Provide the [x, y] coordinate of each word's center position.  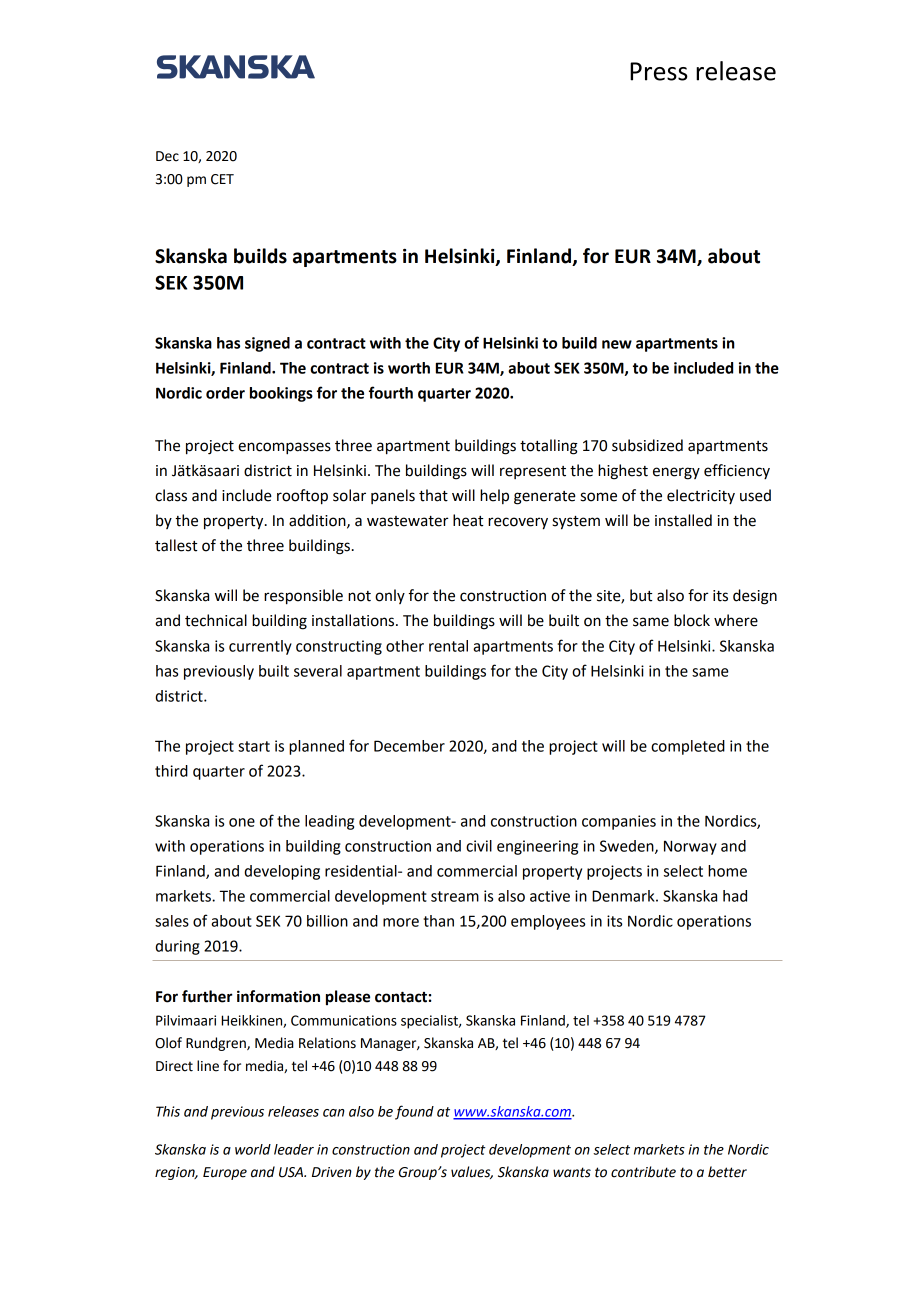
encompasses [284, 448]
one [242, 822]
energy [676, 473]
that [433, 495]
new [617, 344]
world [253, 1149]
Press [659, 71]
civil [479, 846]
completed [688, 747]
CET [222, 179]
